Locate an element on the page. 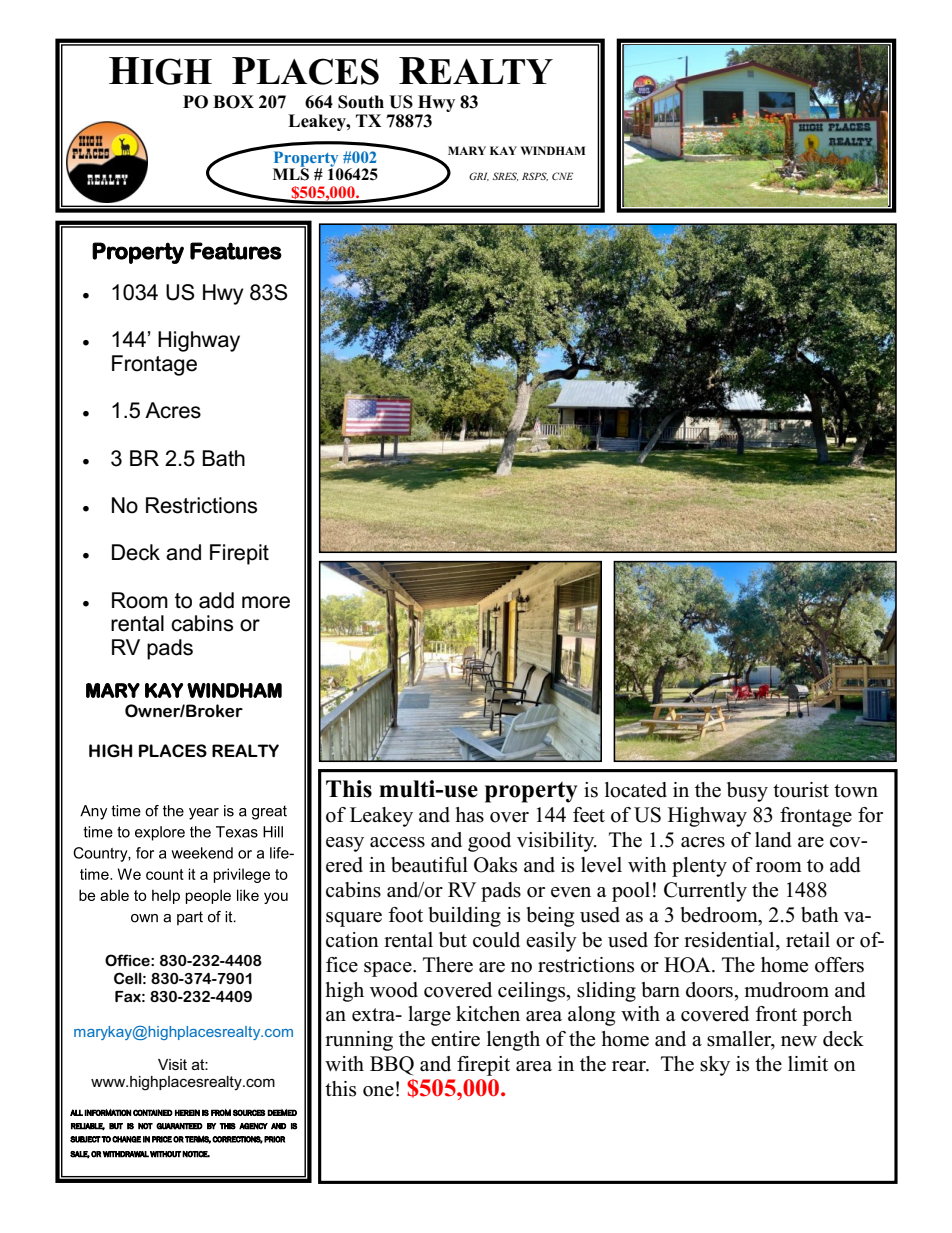  Features is located at coordinates (236, 251).
